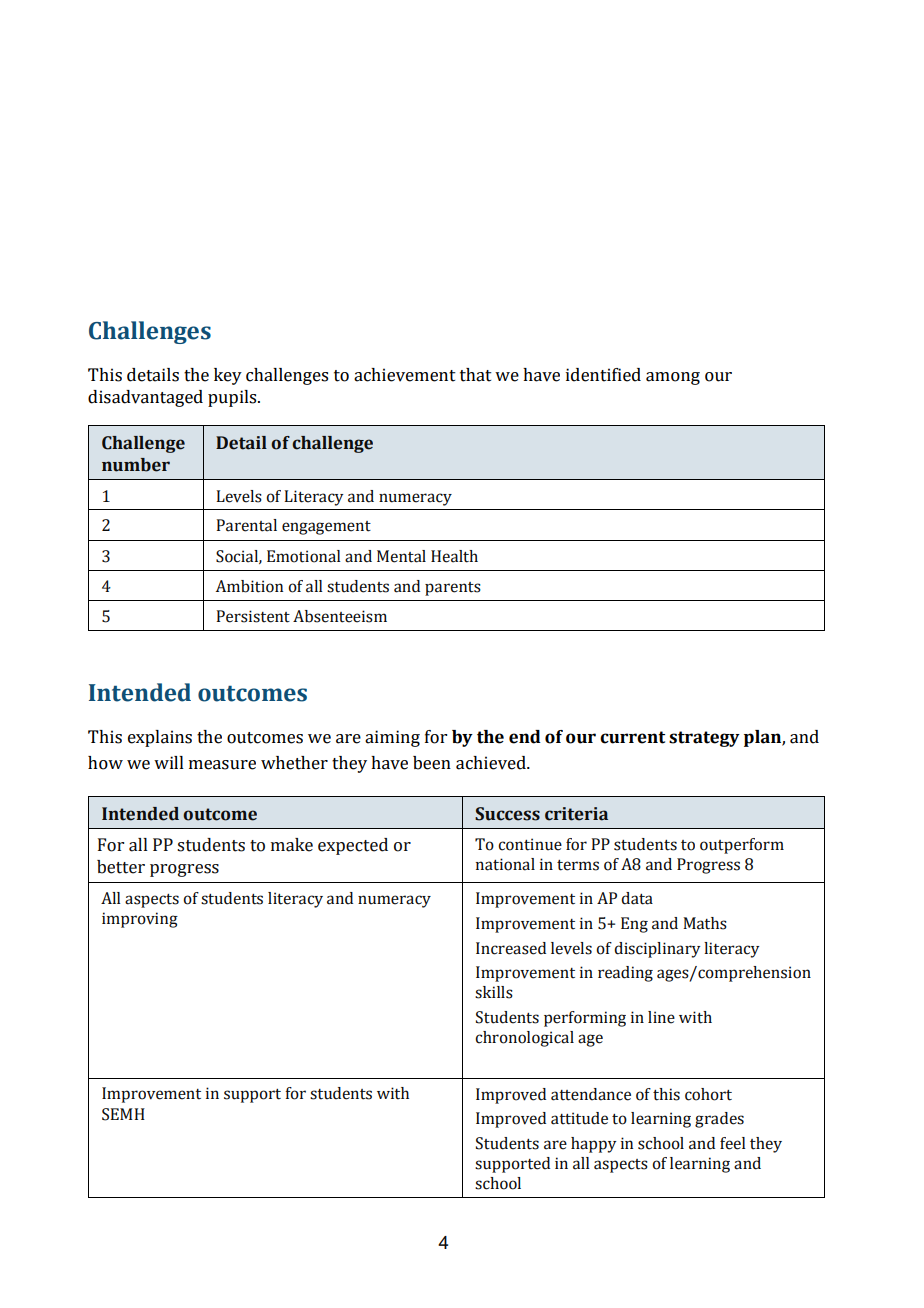 Image resolution: width=924 pixels, height=1308 pixels. Describe the element at coordinates (505, 864) in the image. I see `national` at that location.
